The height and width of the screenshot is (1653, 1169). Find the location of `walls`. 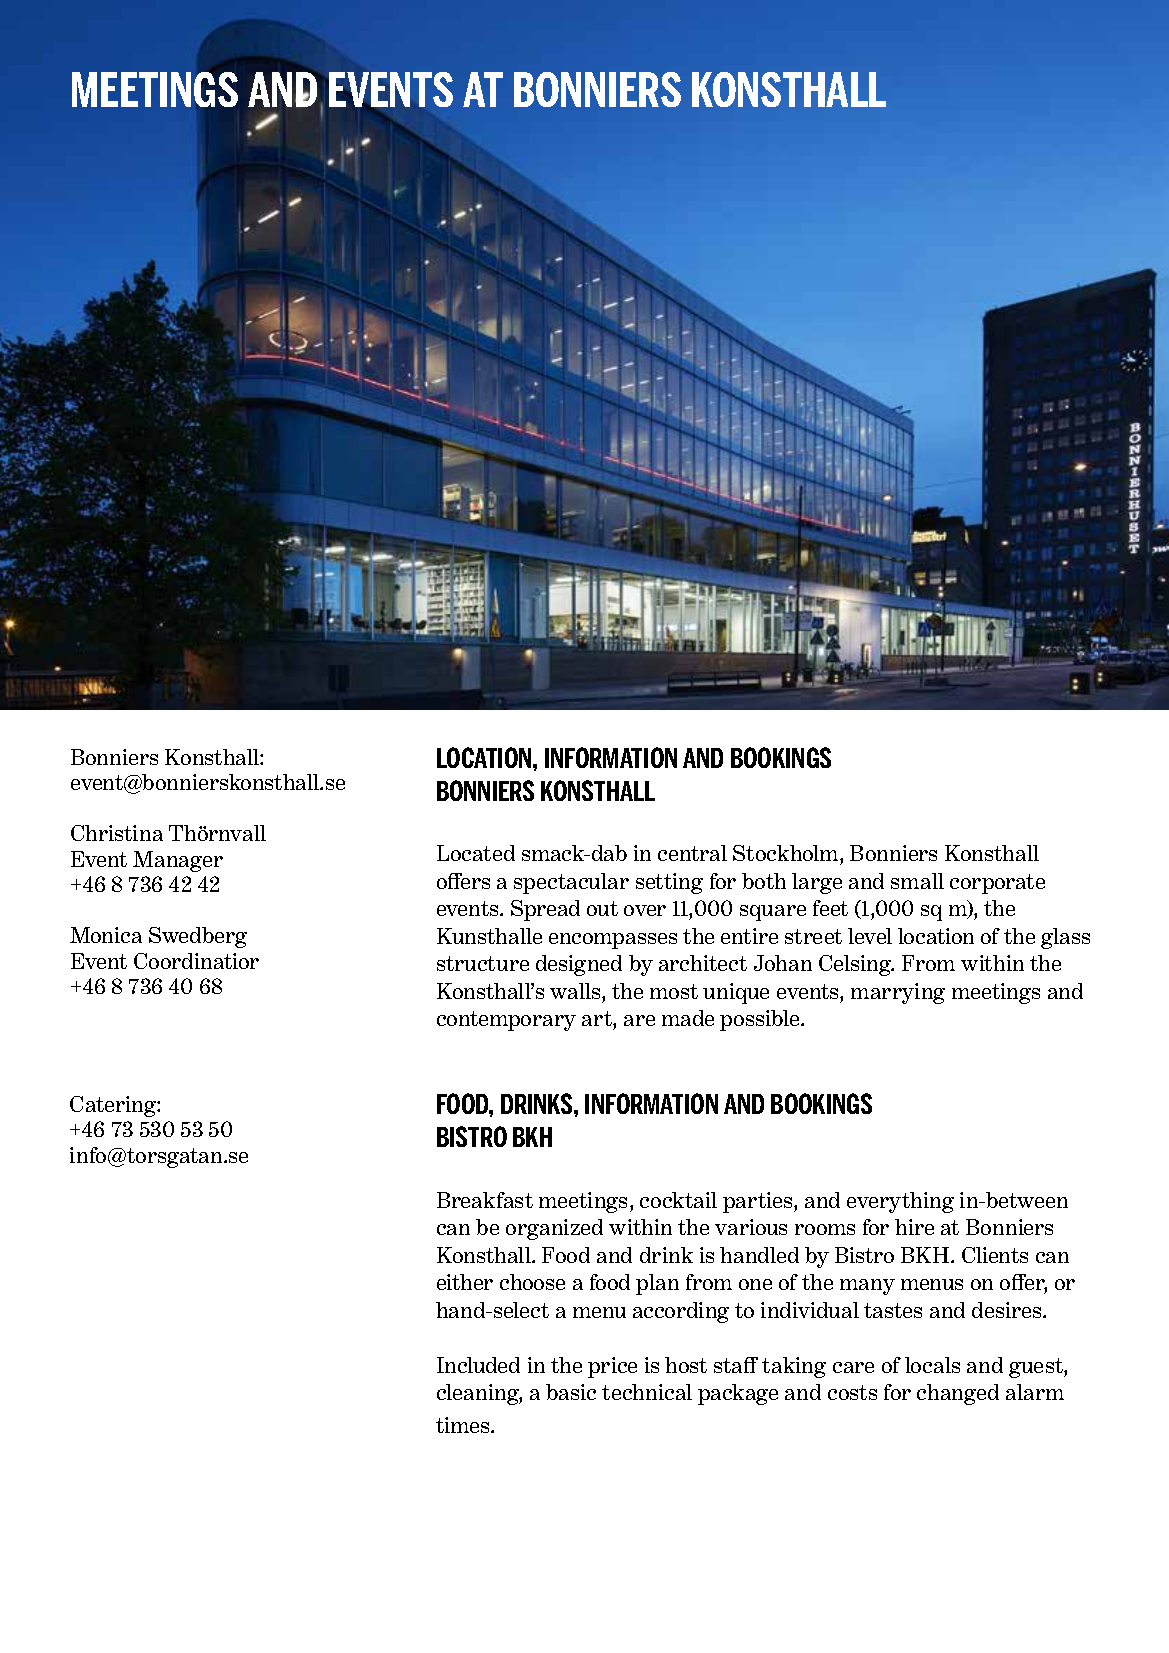

walls is located at coordinates (576, 991).
